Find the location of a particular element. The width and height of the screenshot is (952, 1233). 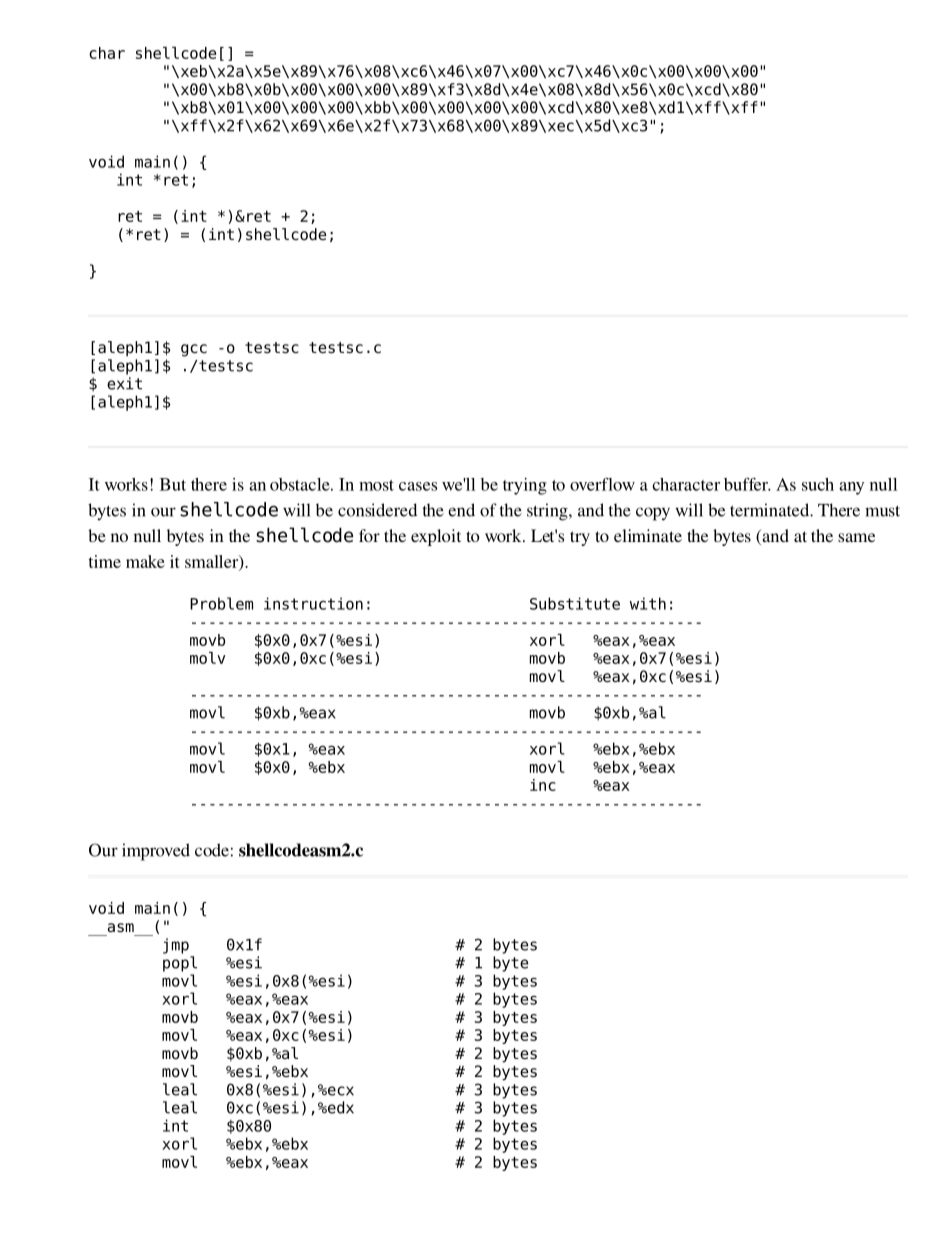

popl is located at coordinates (180, 964).
